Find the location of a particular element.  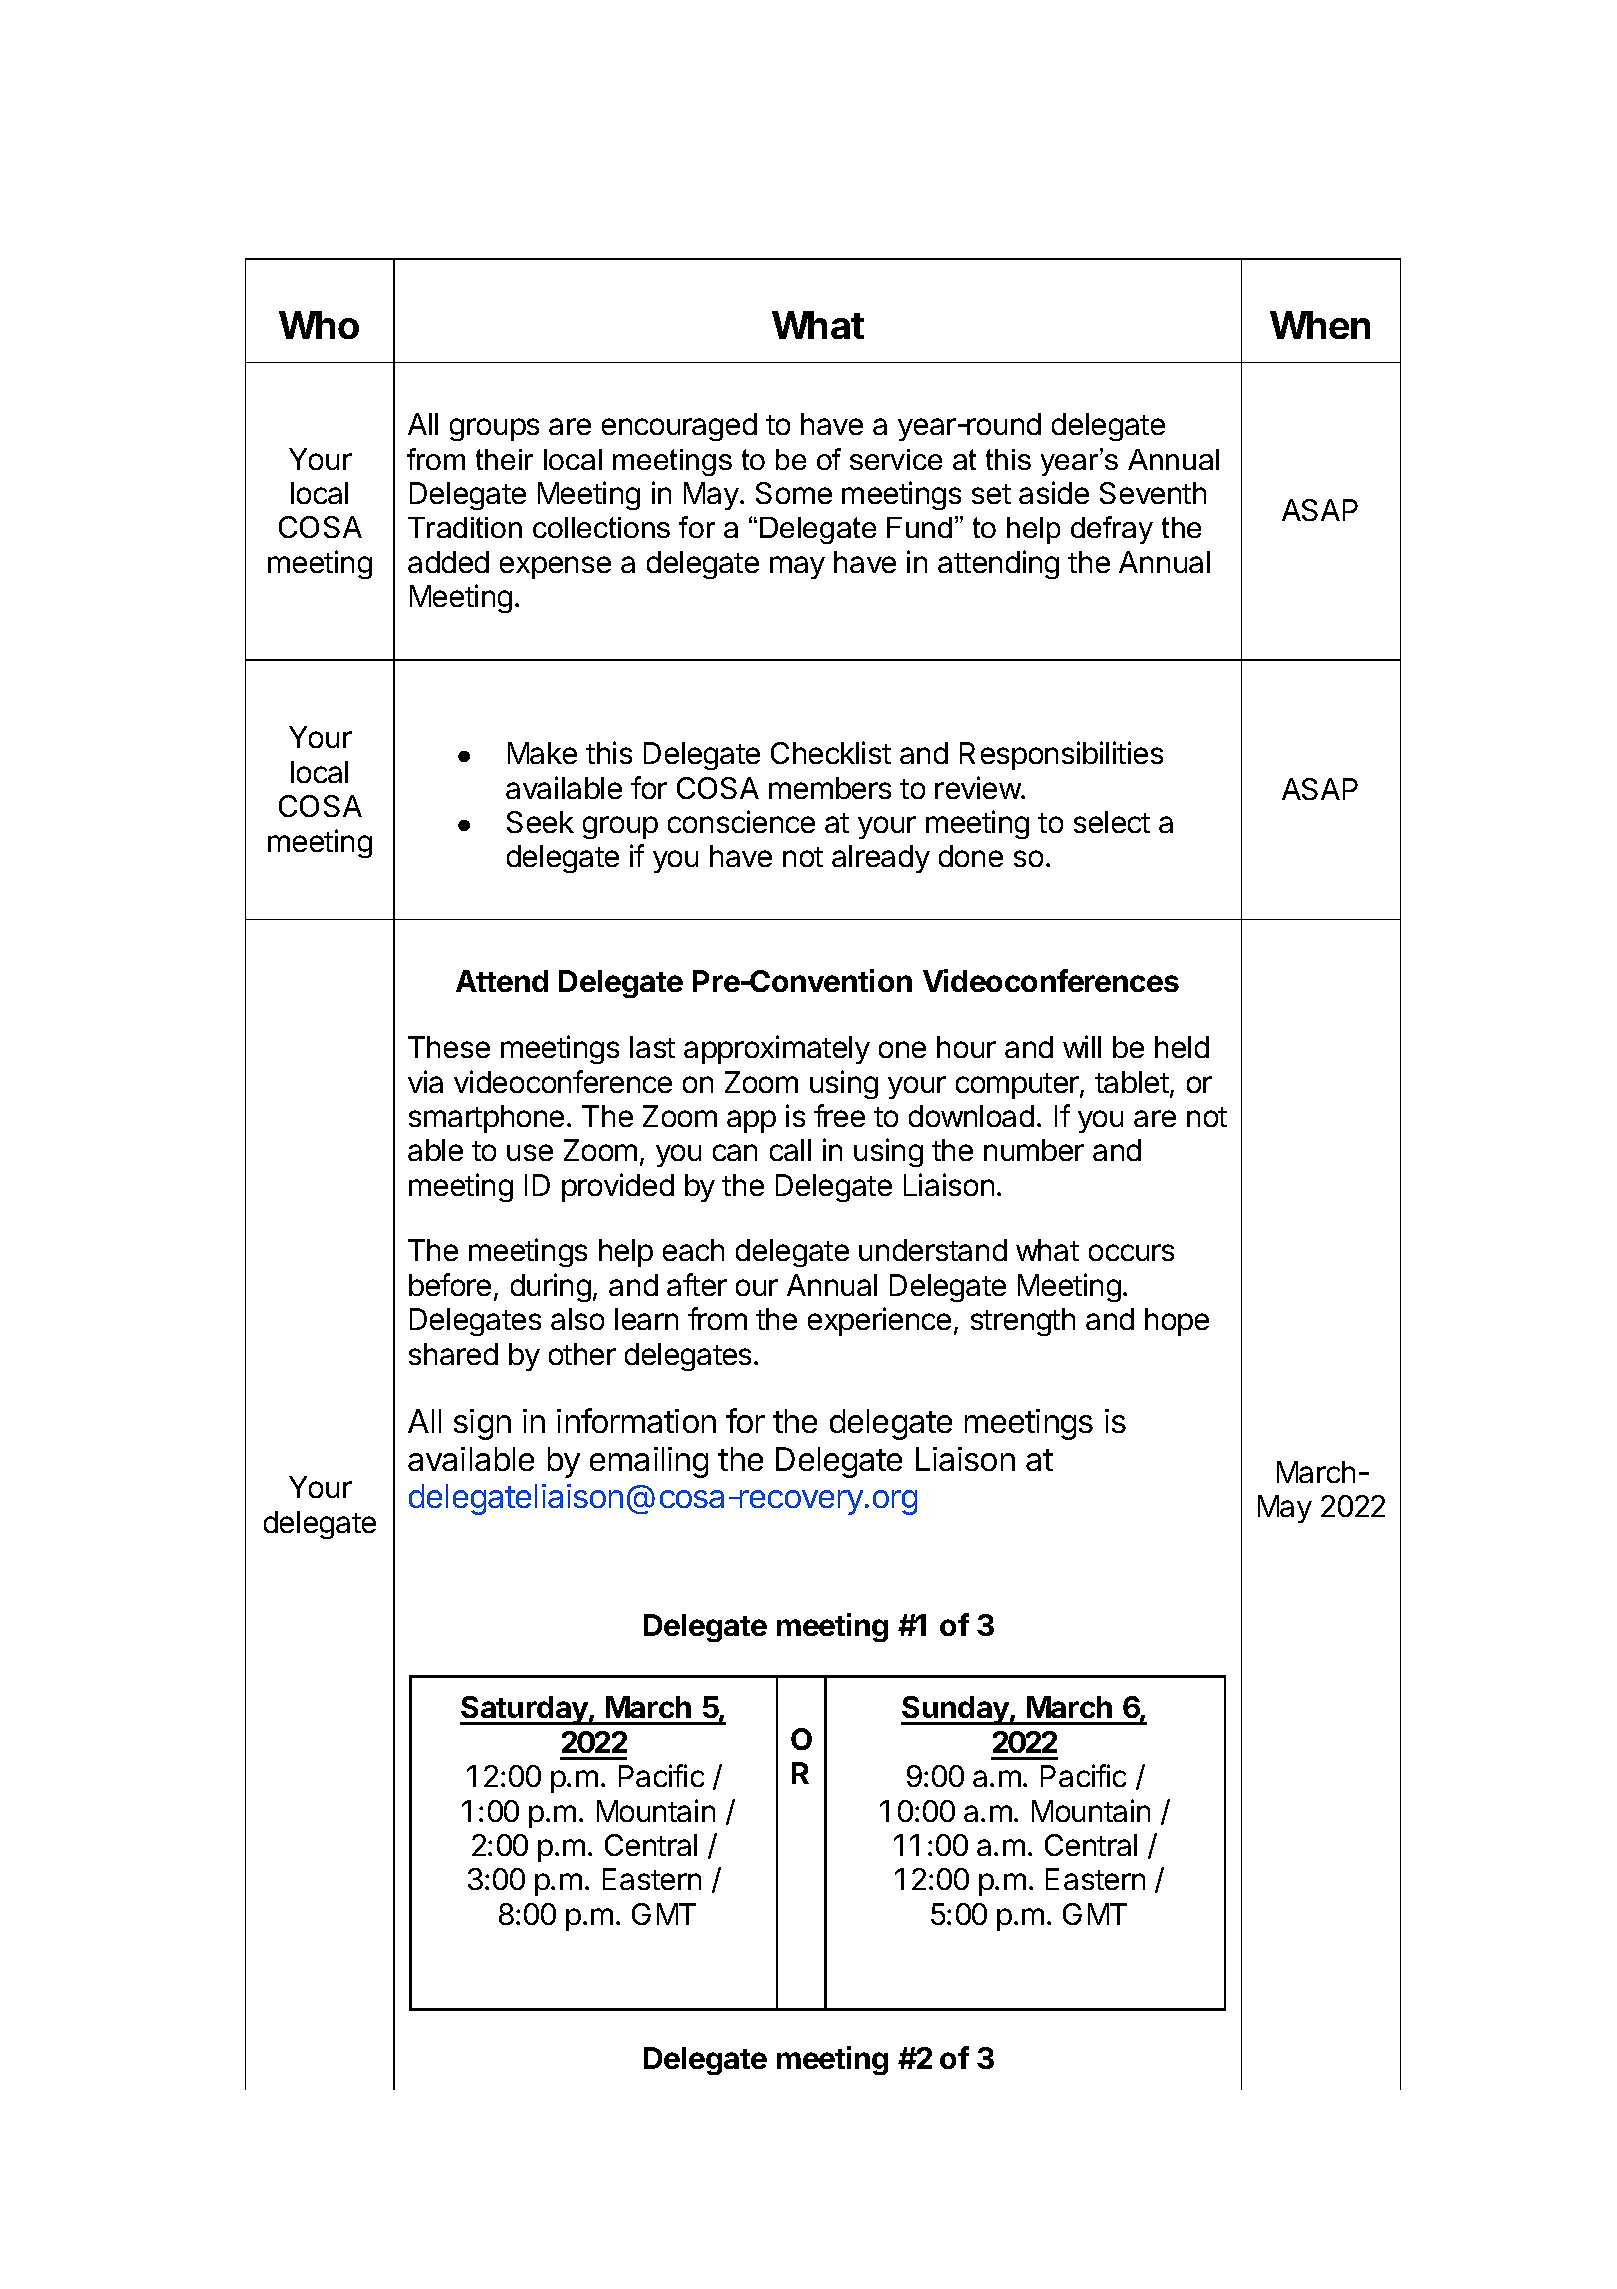

Fund is located at coordinates (919, 527).
